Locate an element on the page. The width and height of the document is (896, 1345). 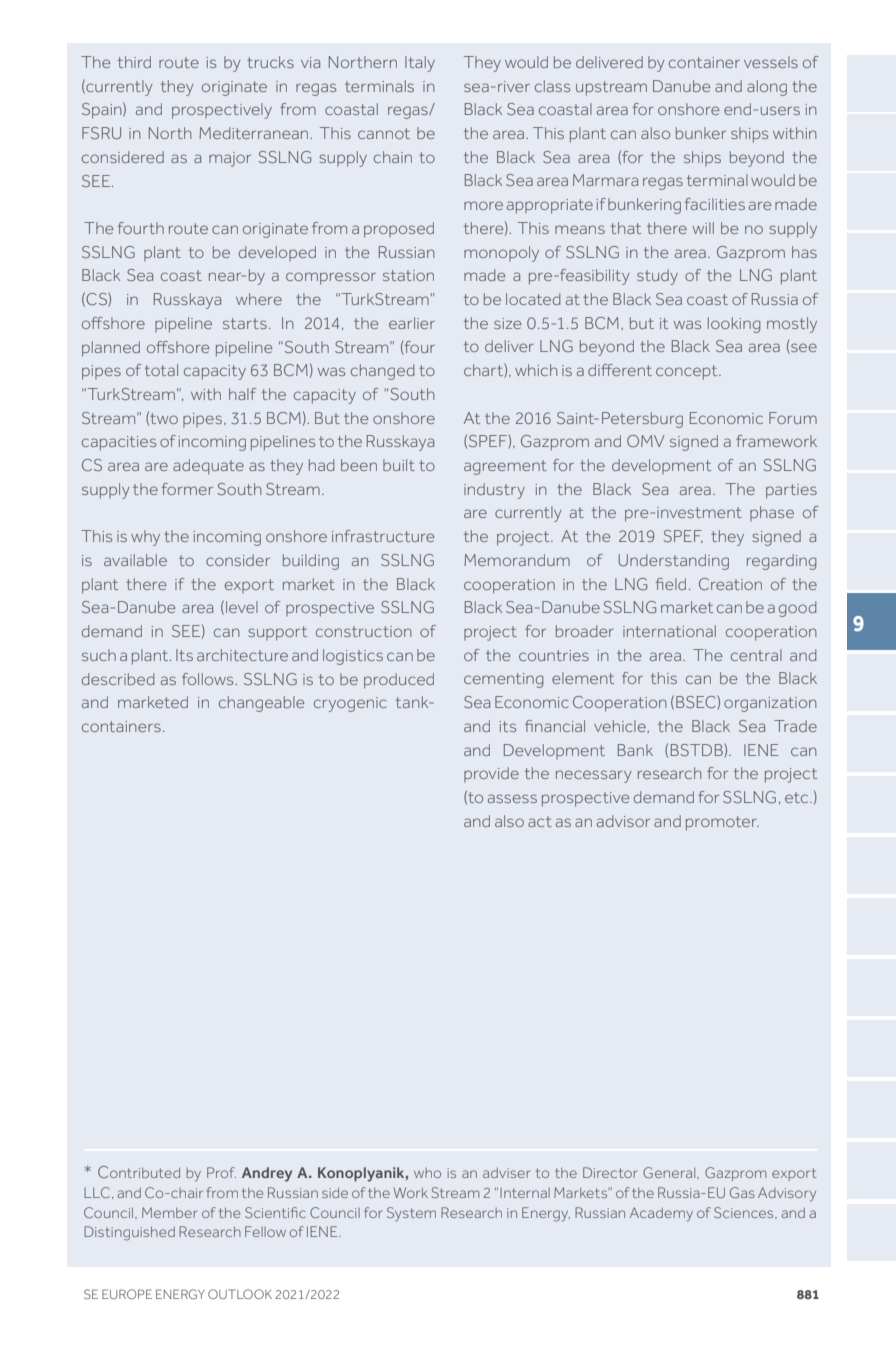
Sciences is located at coordinates (745, 1213).
